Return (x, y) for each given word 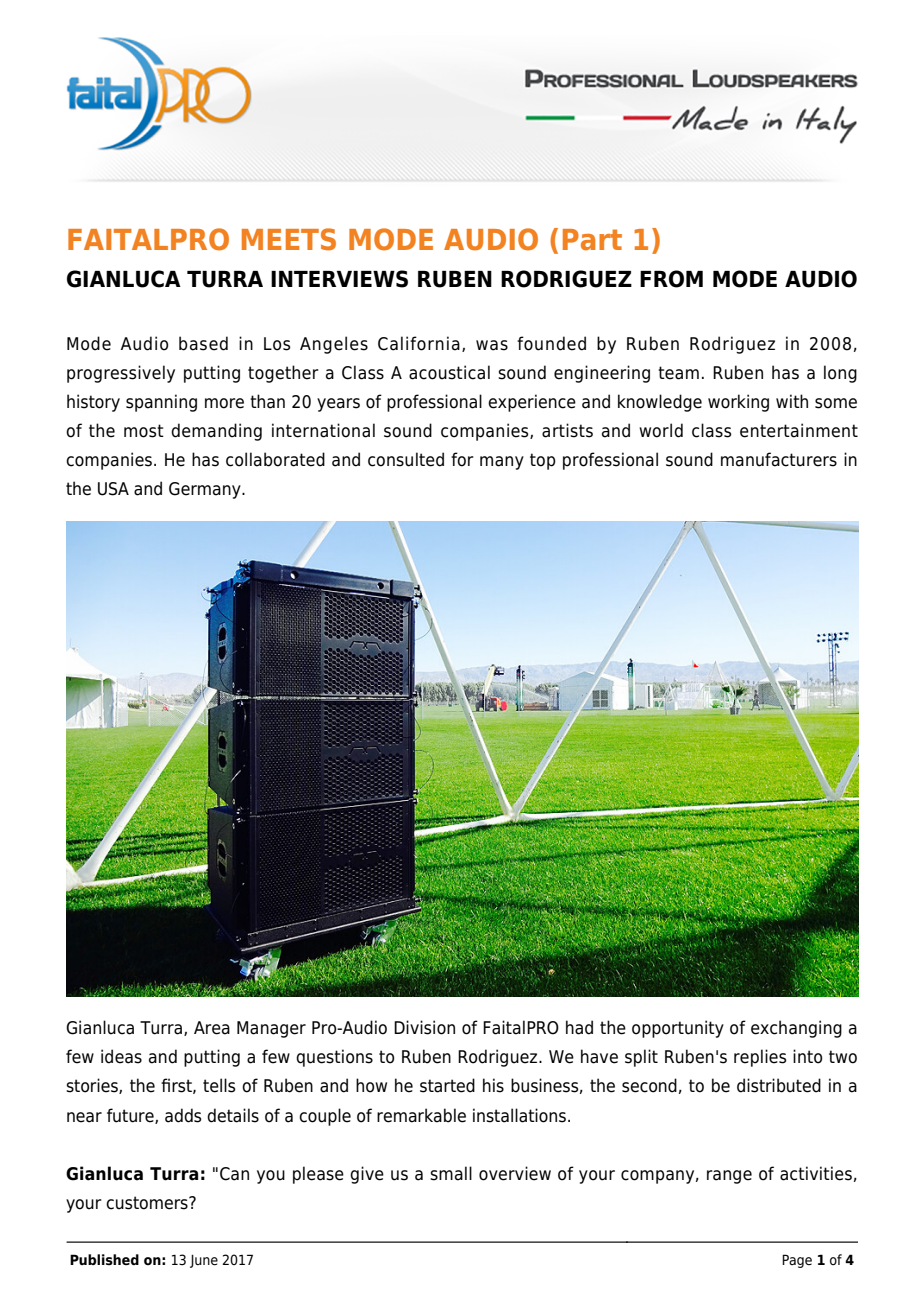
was (492, 345)
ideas (121, 1056)
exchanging (796, 1029)
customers (148, 1203)
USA (113, 489)
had (579, 1027)
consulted (406, 459)
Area (212, 1028)
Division (424, 1027)
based (203, 343)
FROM (671, 279)
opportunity (678, 1029)
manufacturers (779, 459)
